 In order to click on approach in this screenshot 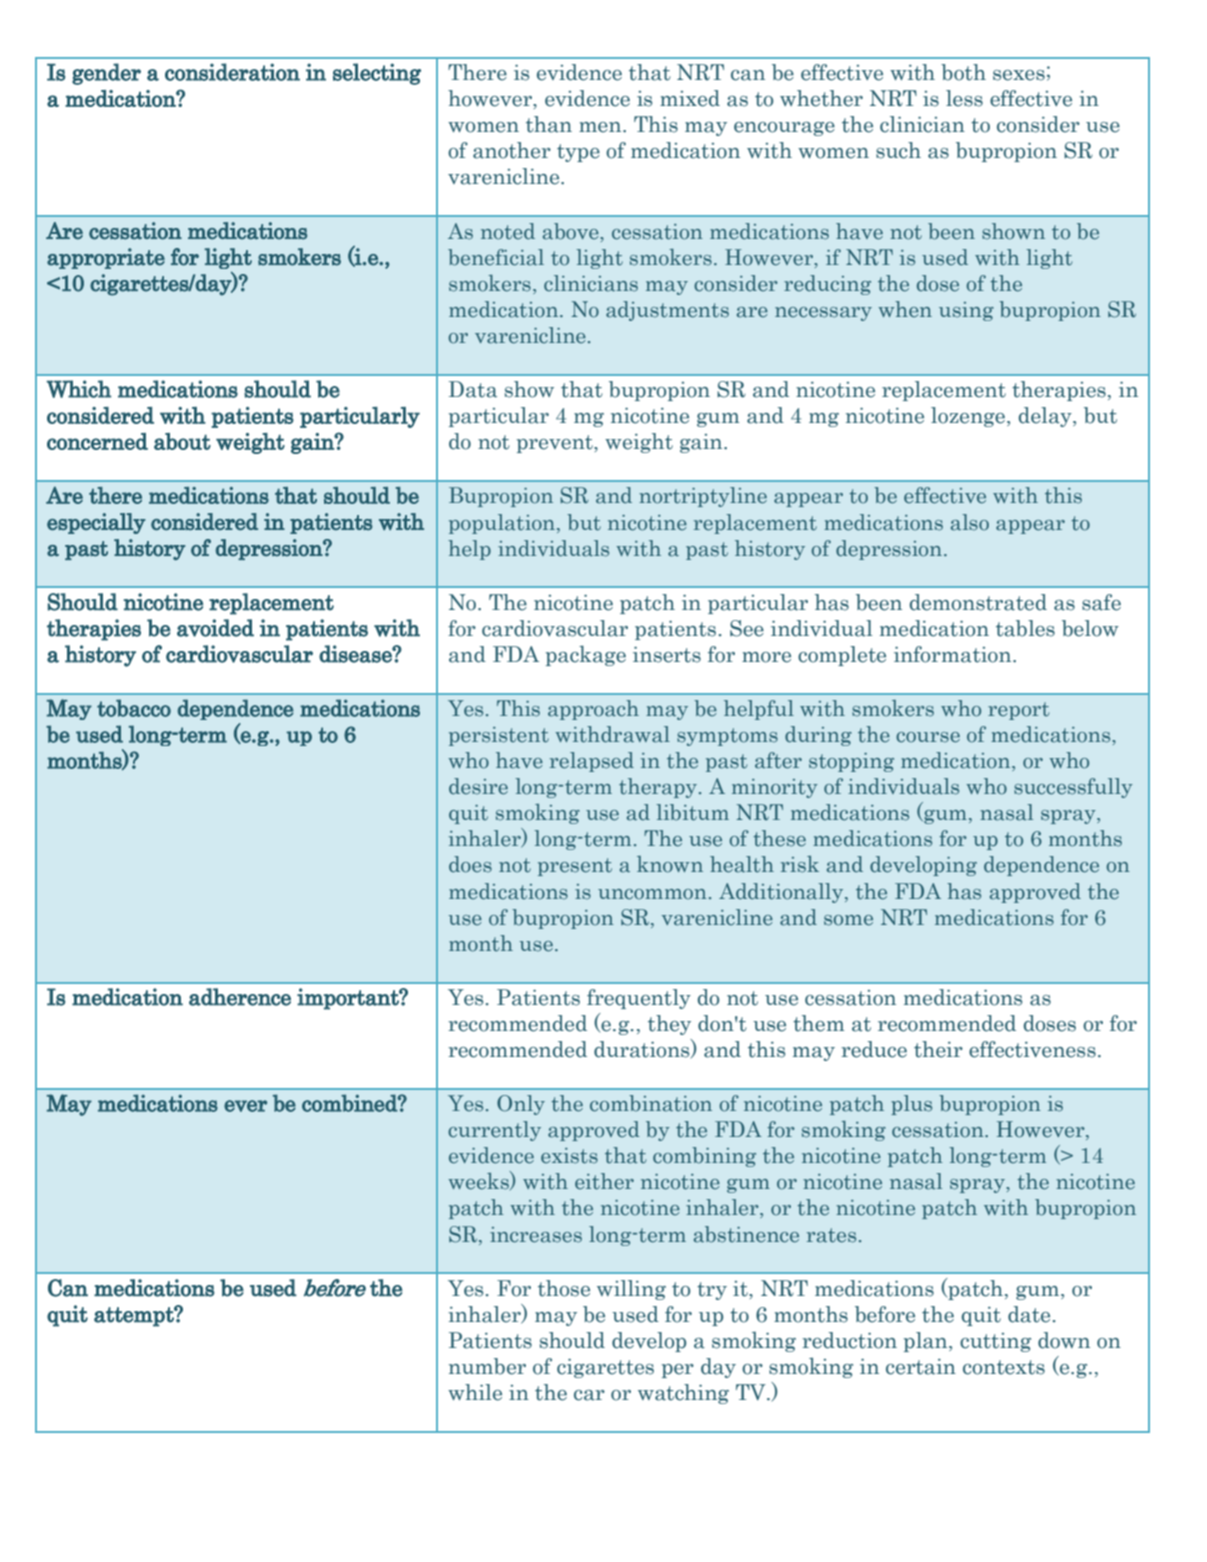, I will do `click(593, 710)`.
